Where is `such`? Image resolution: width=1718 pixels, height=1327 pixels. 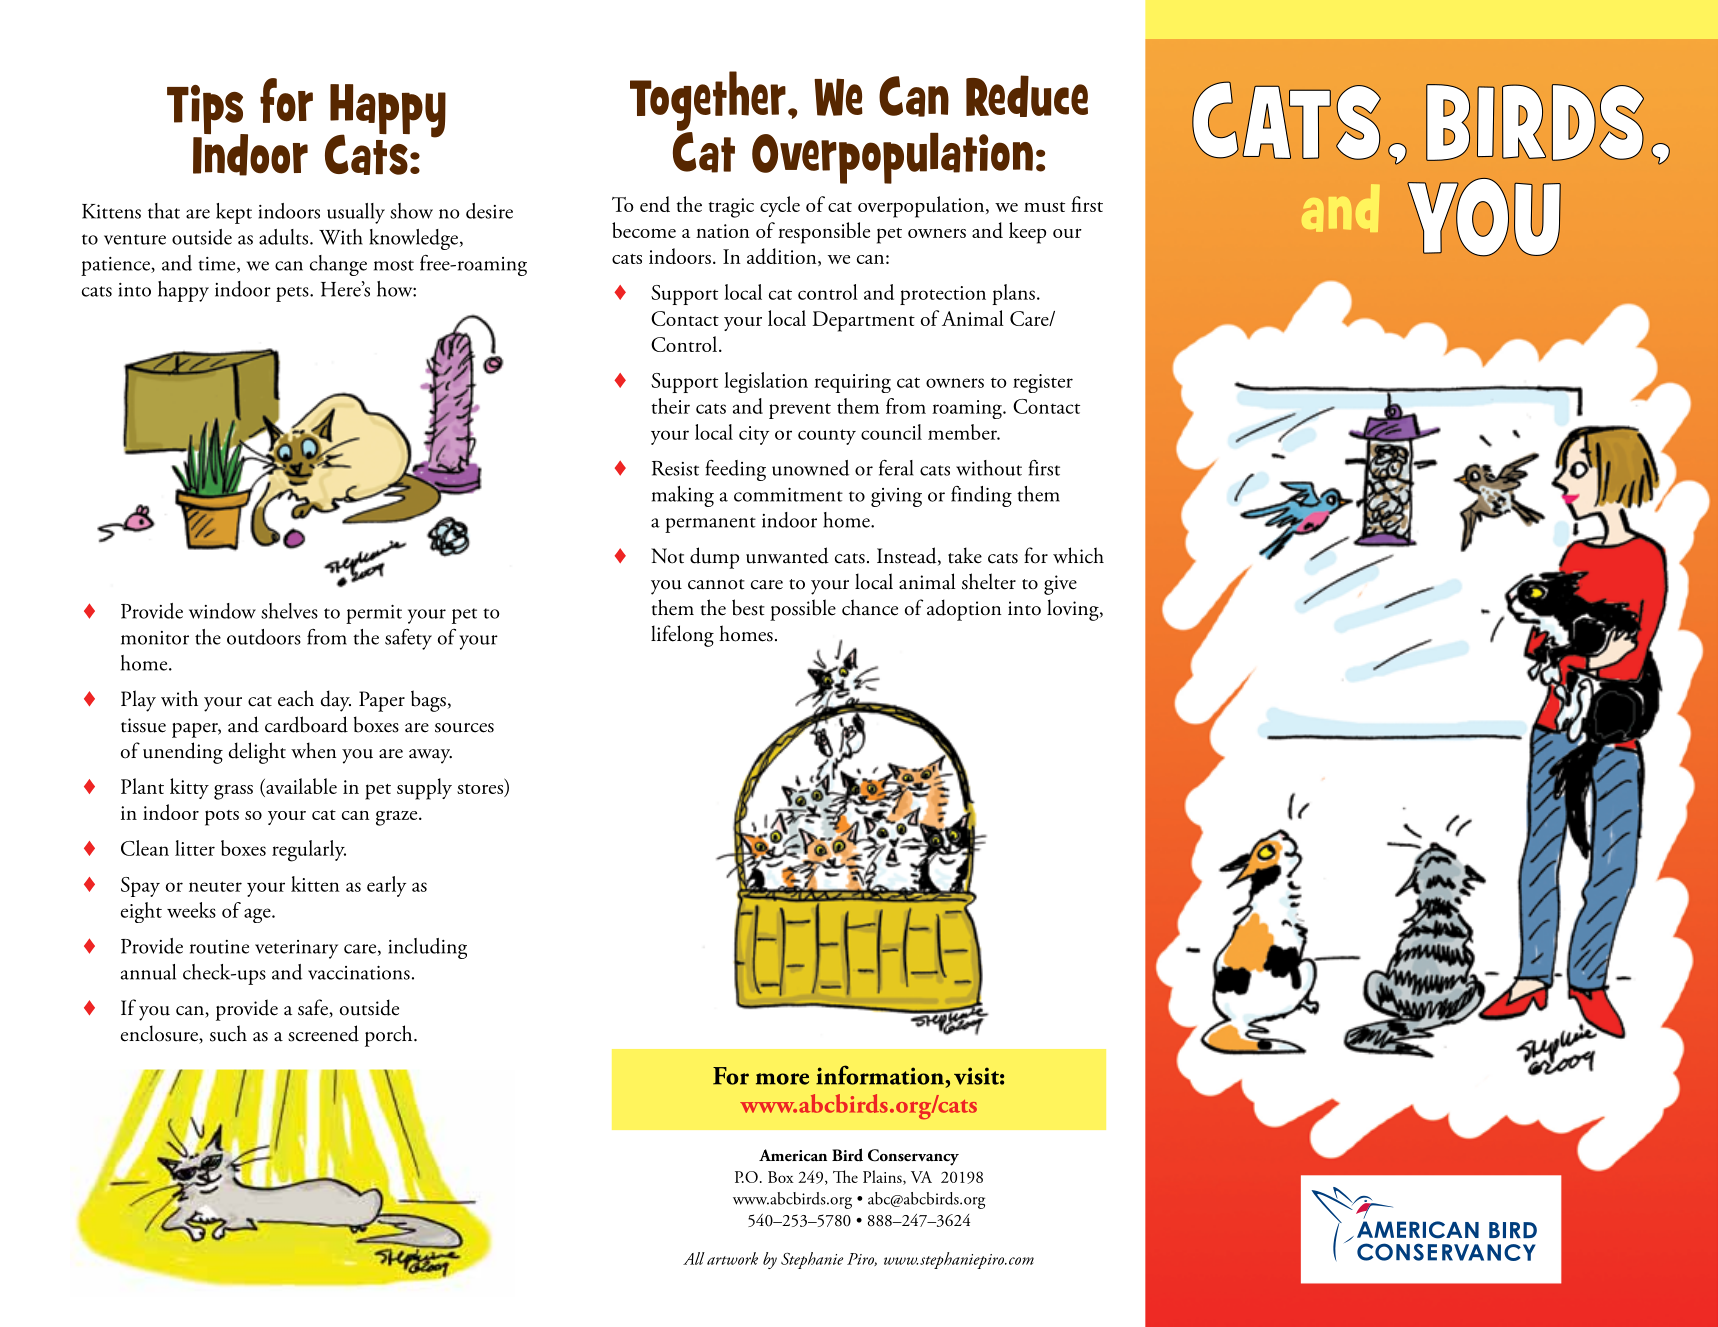
such is located at coordinates (228, 1033).
